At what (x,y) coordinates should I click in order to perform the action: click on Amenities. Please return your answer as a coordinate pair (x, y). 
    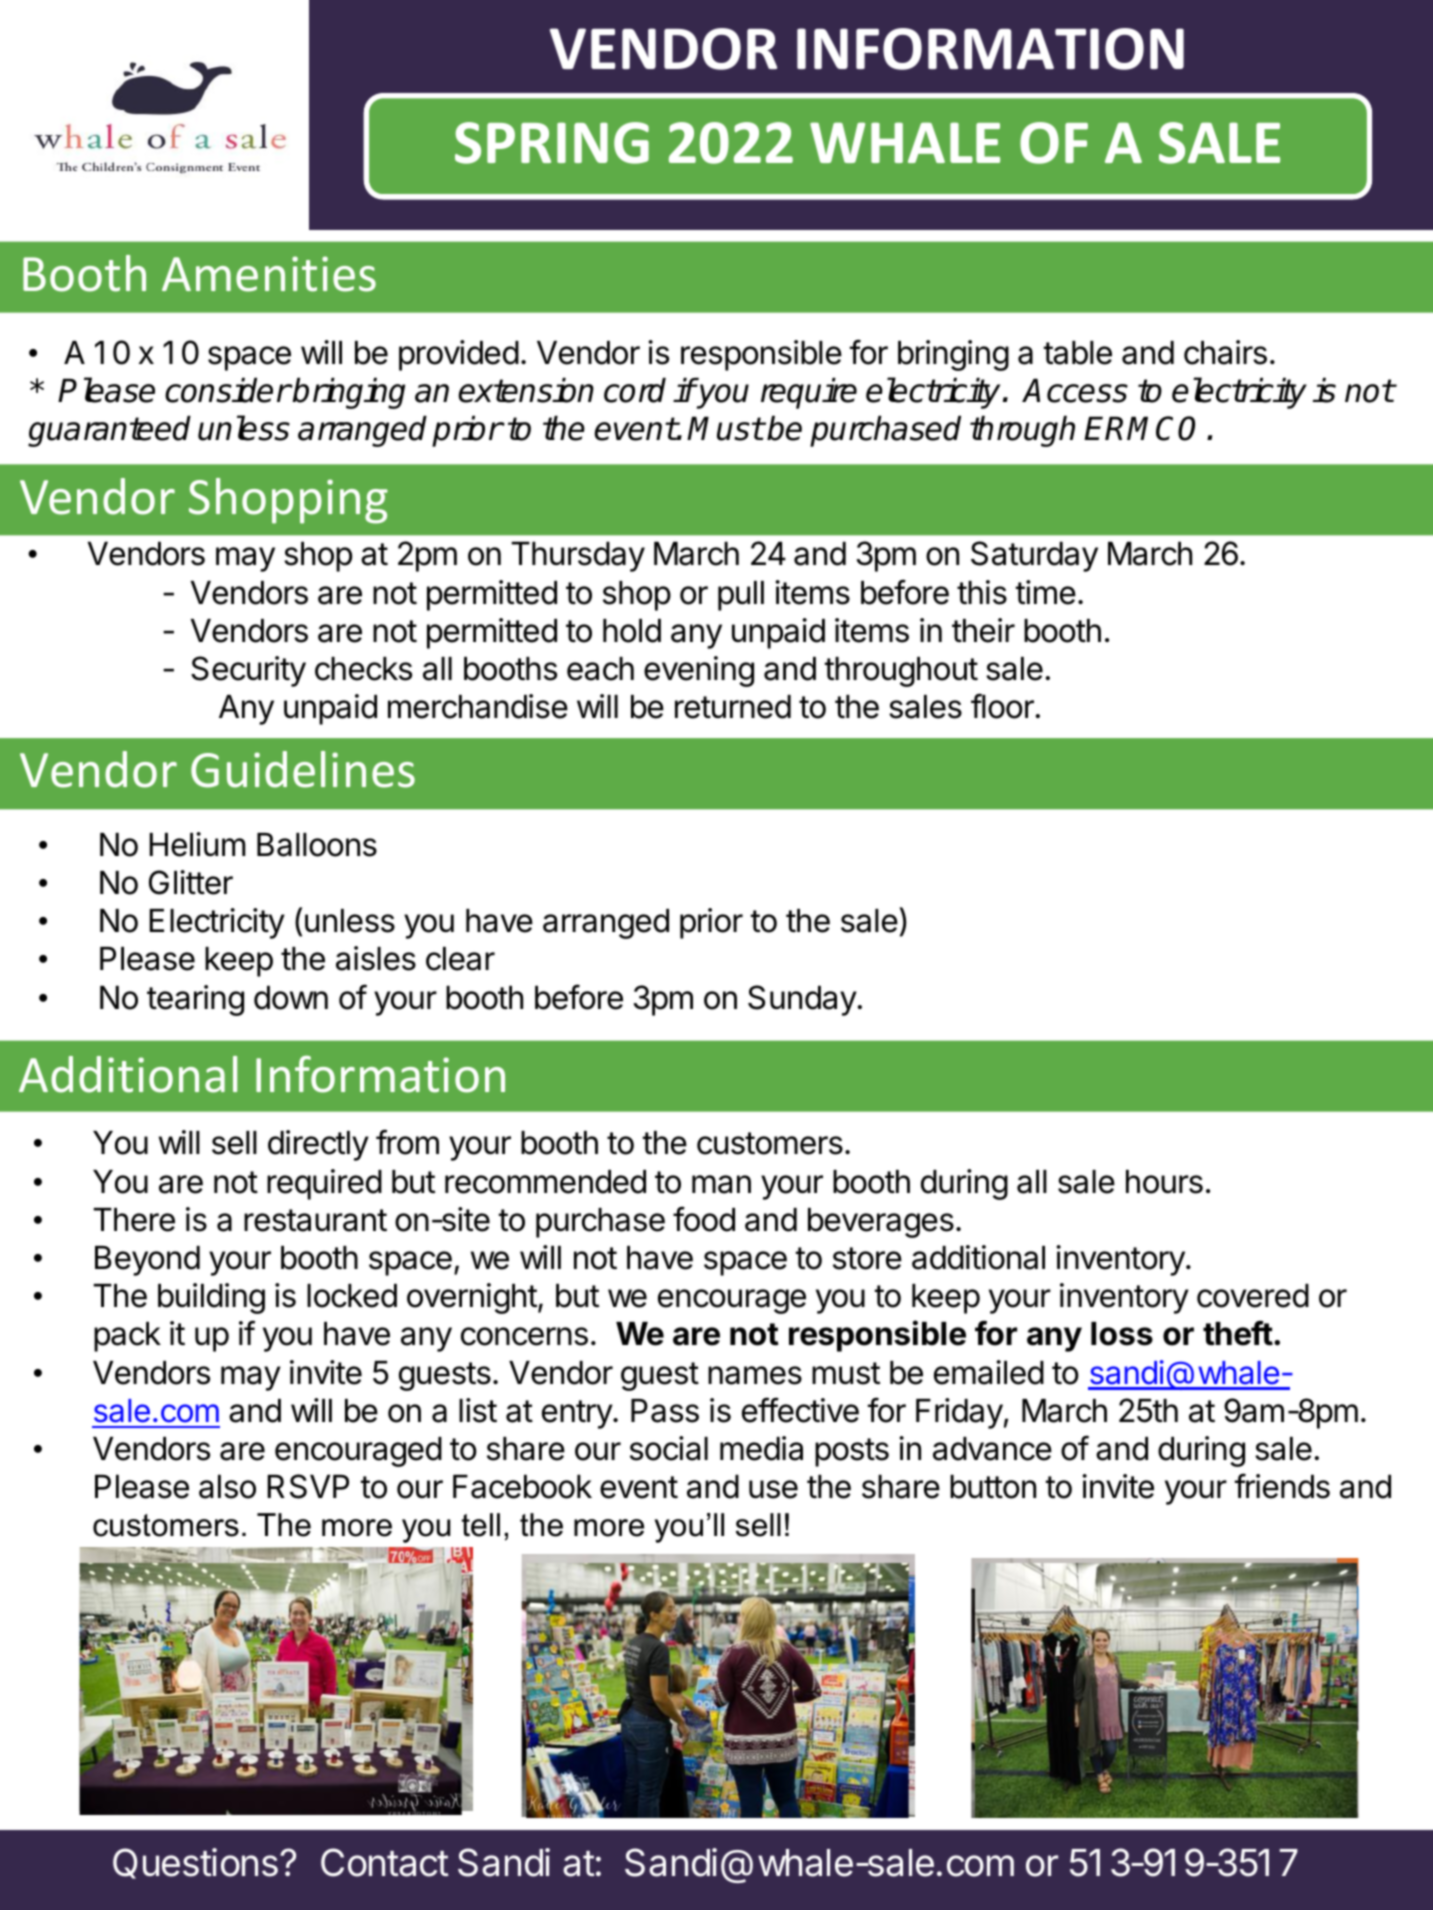
    Looking at the image, I should click on (269, 274).
